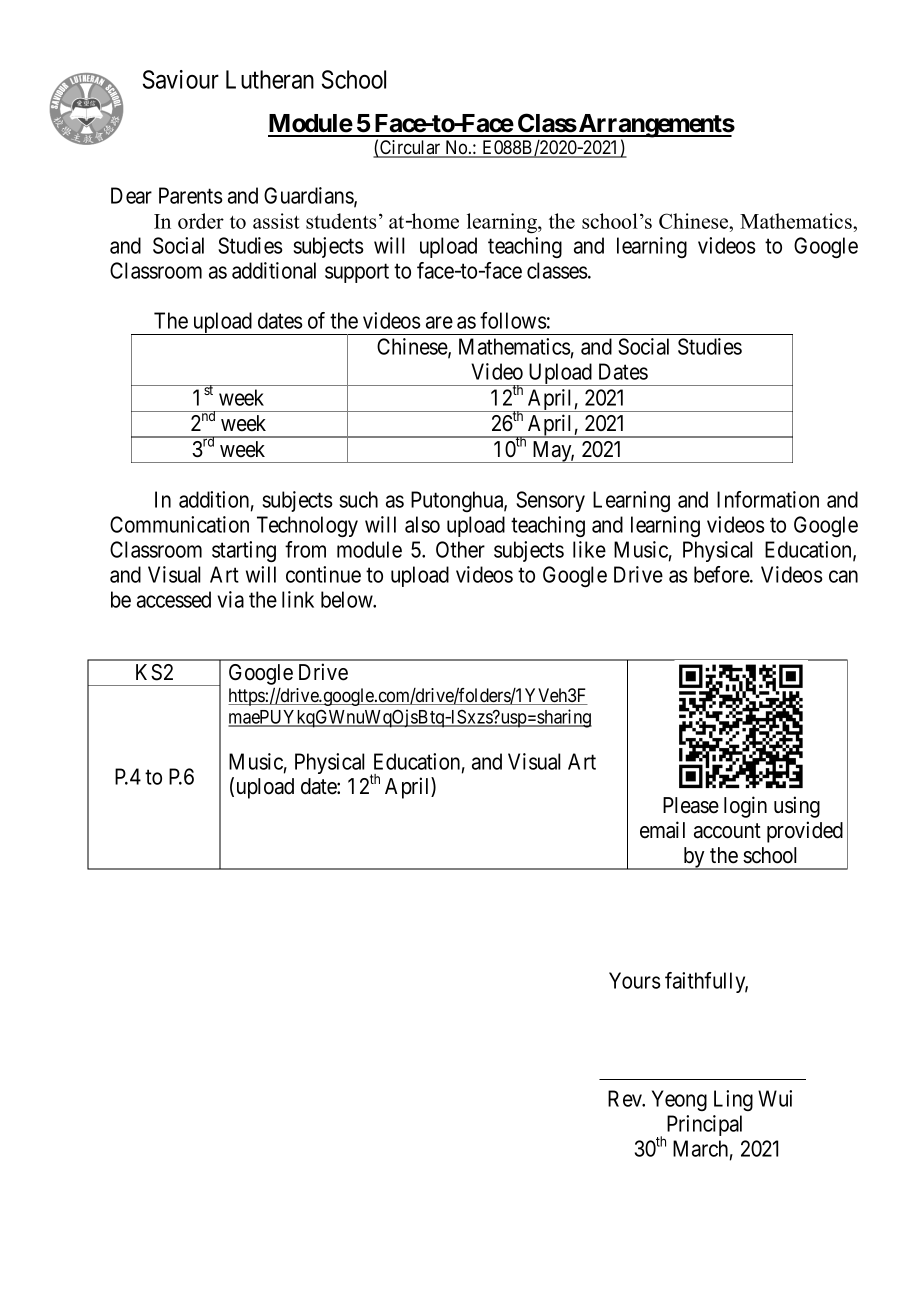 Image resolution: width=924 pixels, height=1308 pixels. Describe the element at coordinates (460, 549) in the screenshot. I see `Other` at that location.
